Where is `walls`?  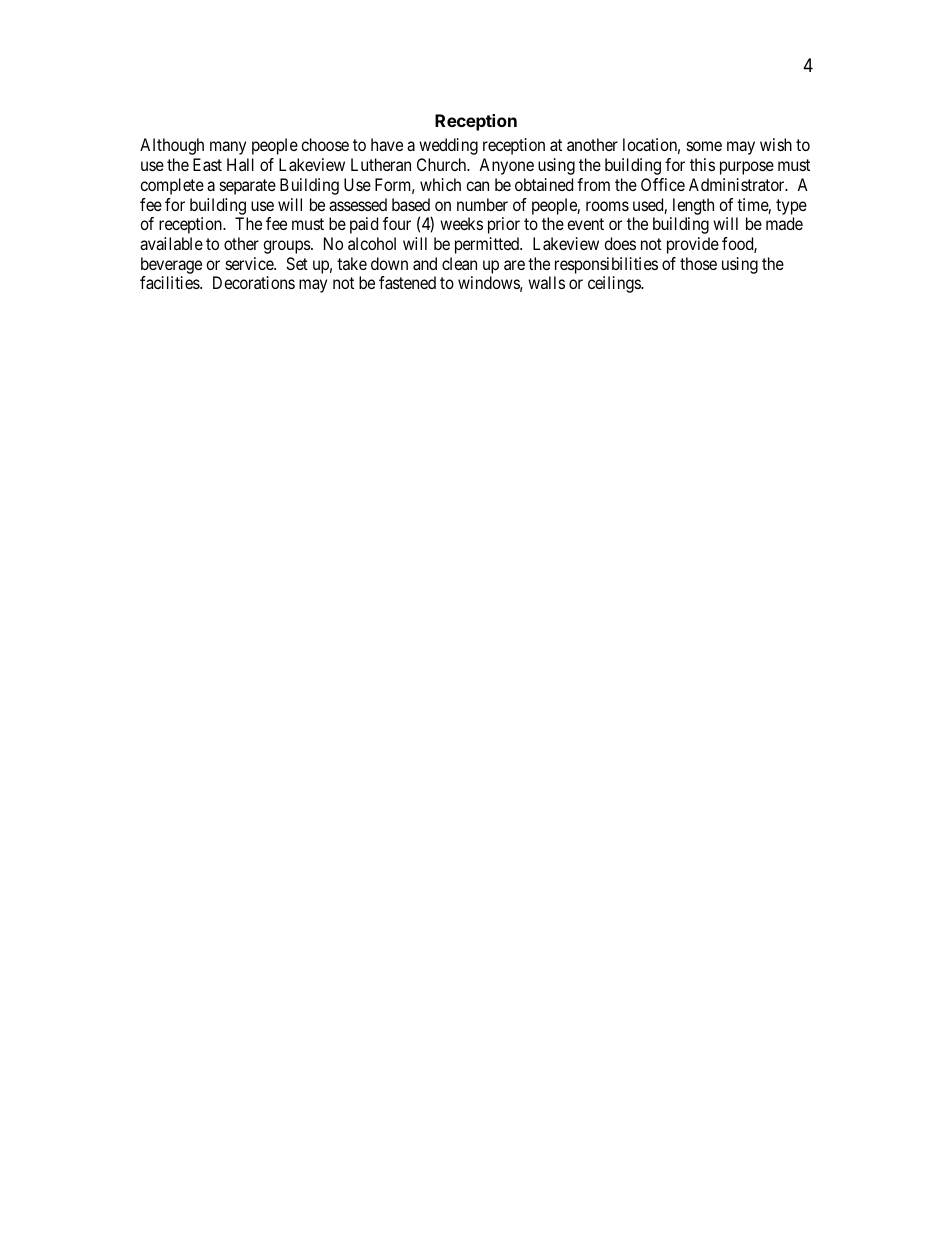 walls is located at coordinates (546, 282).
